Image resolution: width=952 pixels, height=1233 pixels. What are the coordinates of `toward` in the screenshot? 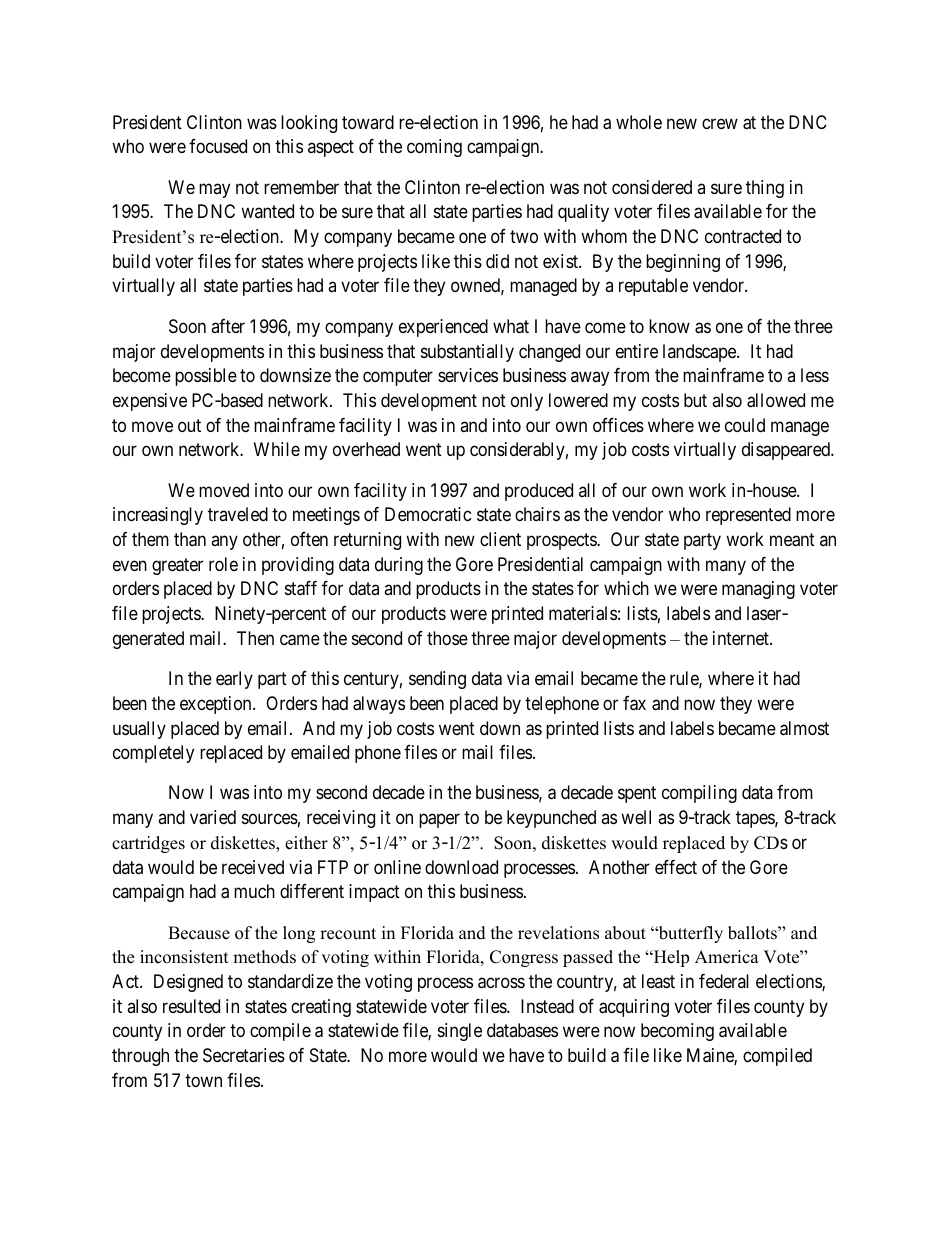 It's located at (368, 122).
